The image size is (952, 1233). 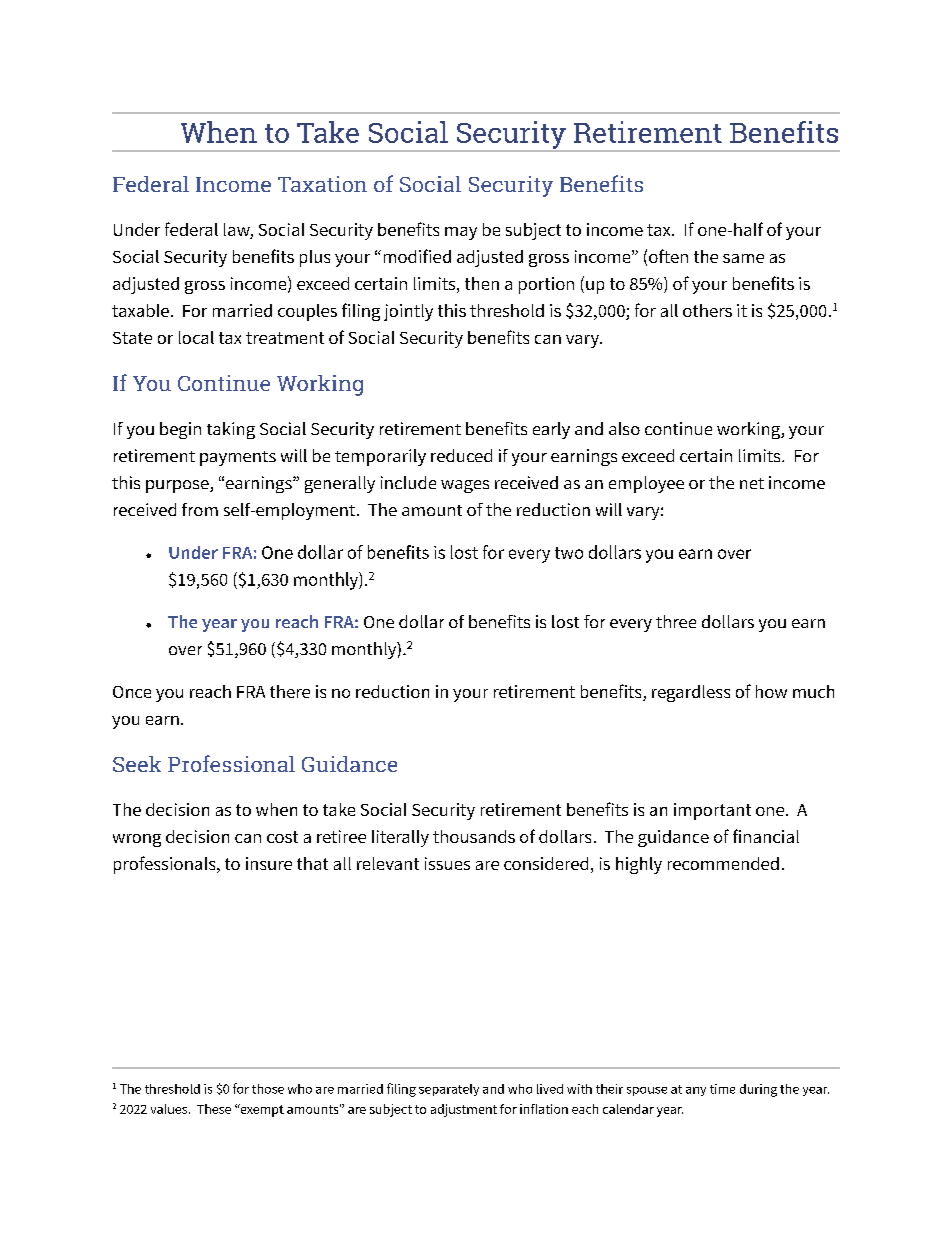 I want to click on reduced, so click(x=461, y=455).
